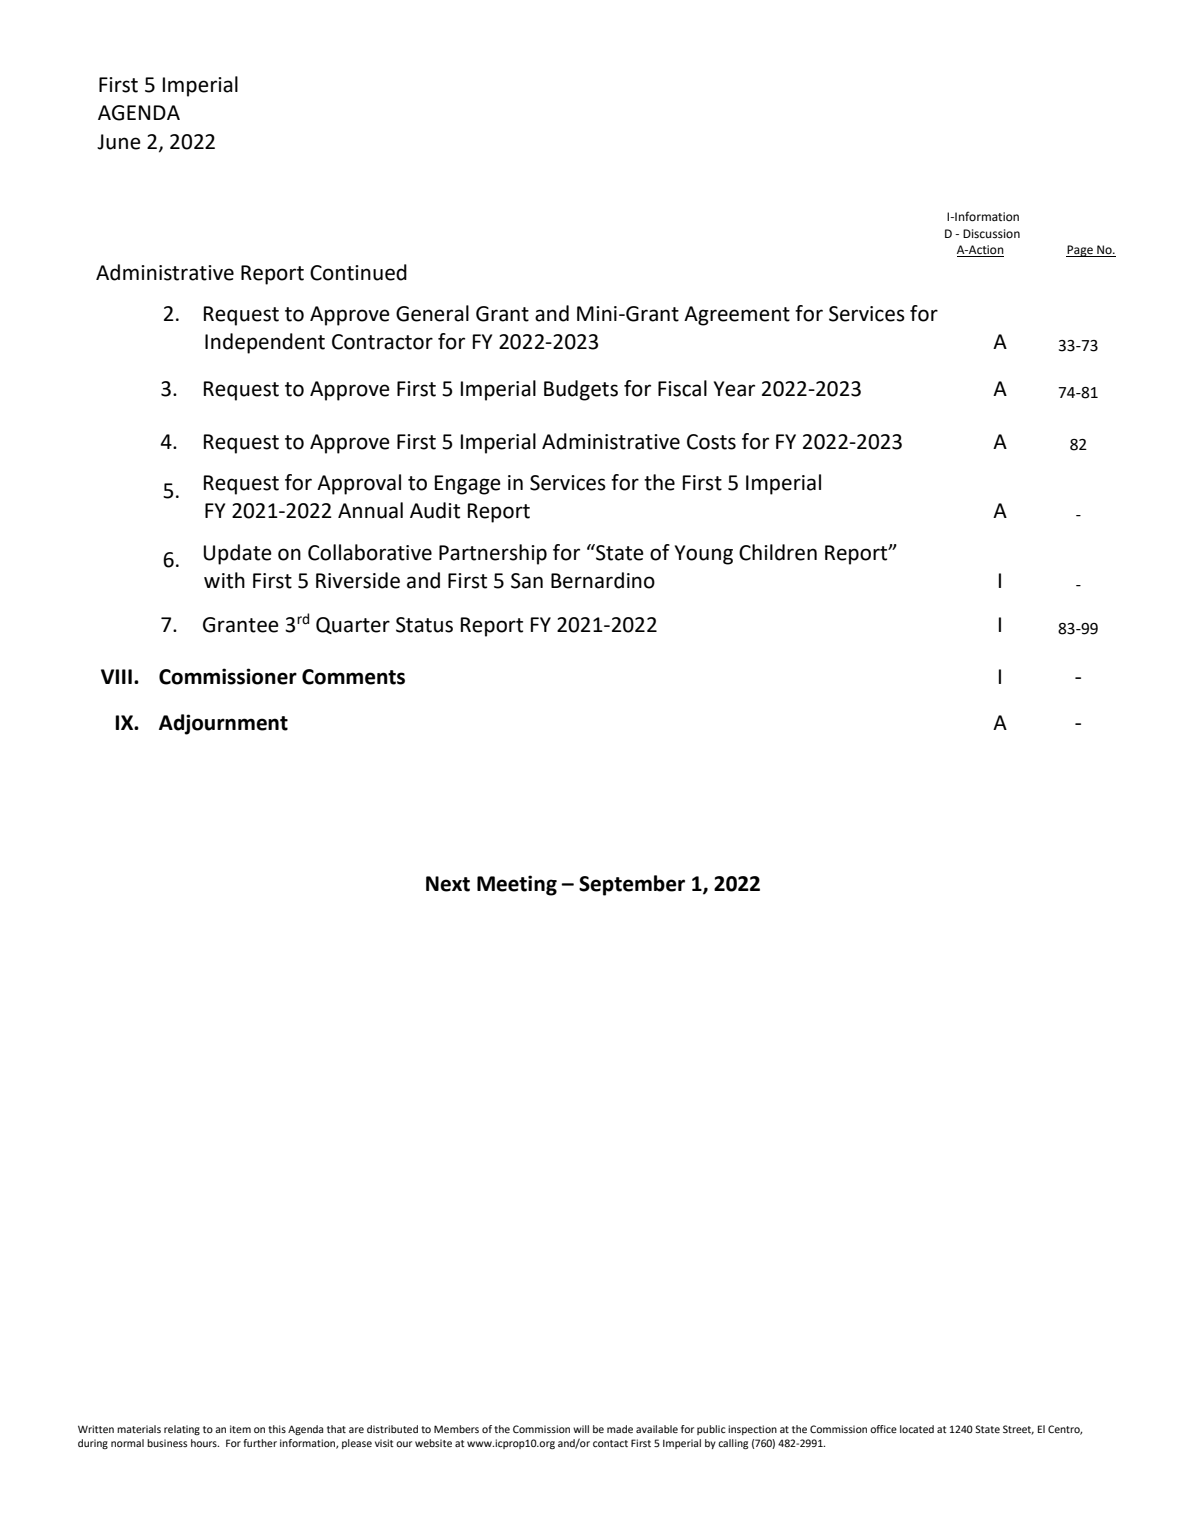 This image has height=1535, width=1186. I want to click on Next, so click(448, 884).
